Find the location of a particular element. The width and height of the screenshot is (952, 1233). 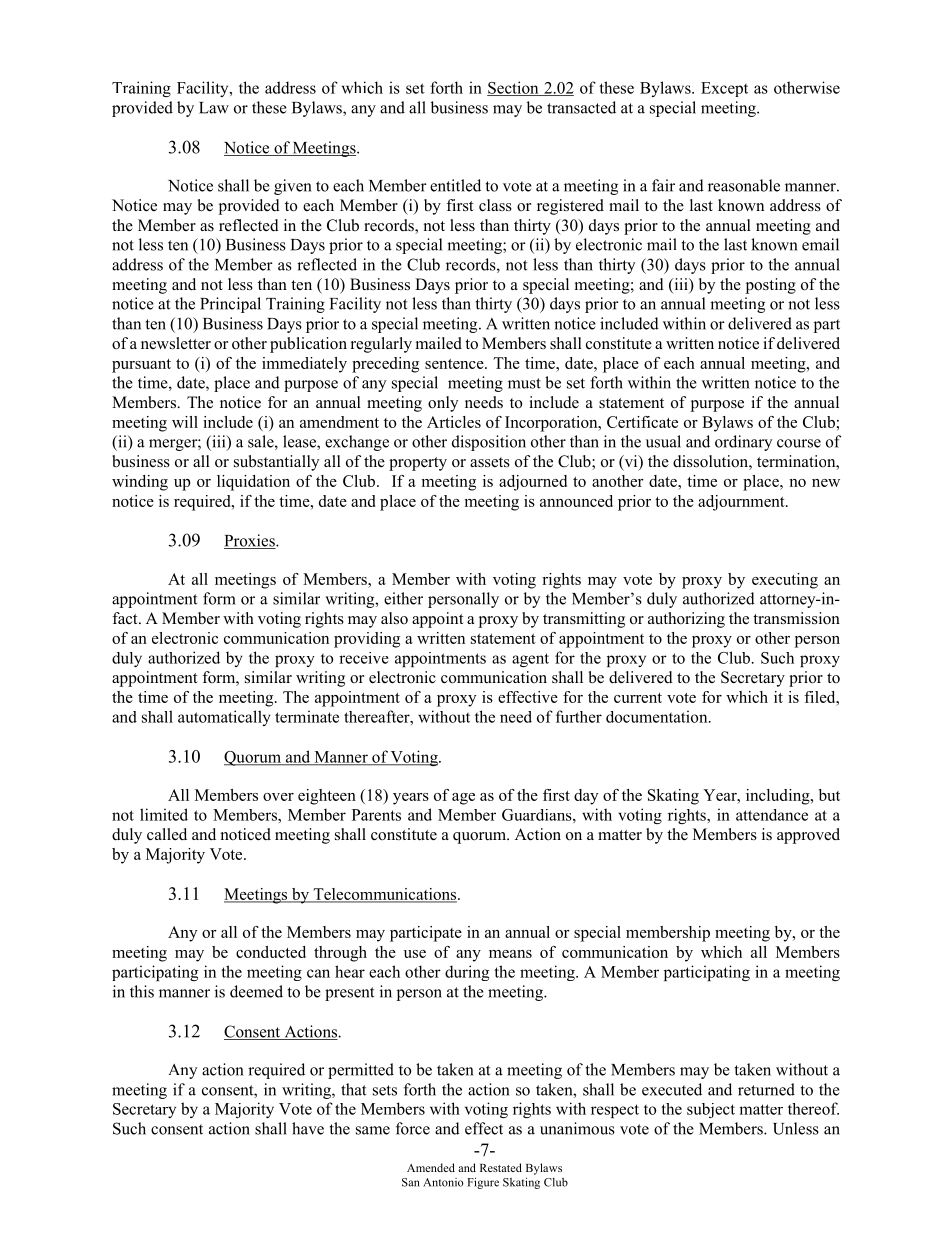

transmission is located at coordinates (796, 618).
